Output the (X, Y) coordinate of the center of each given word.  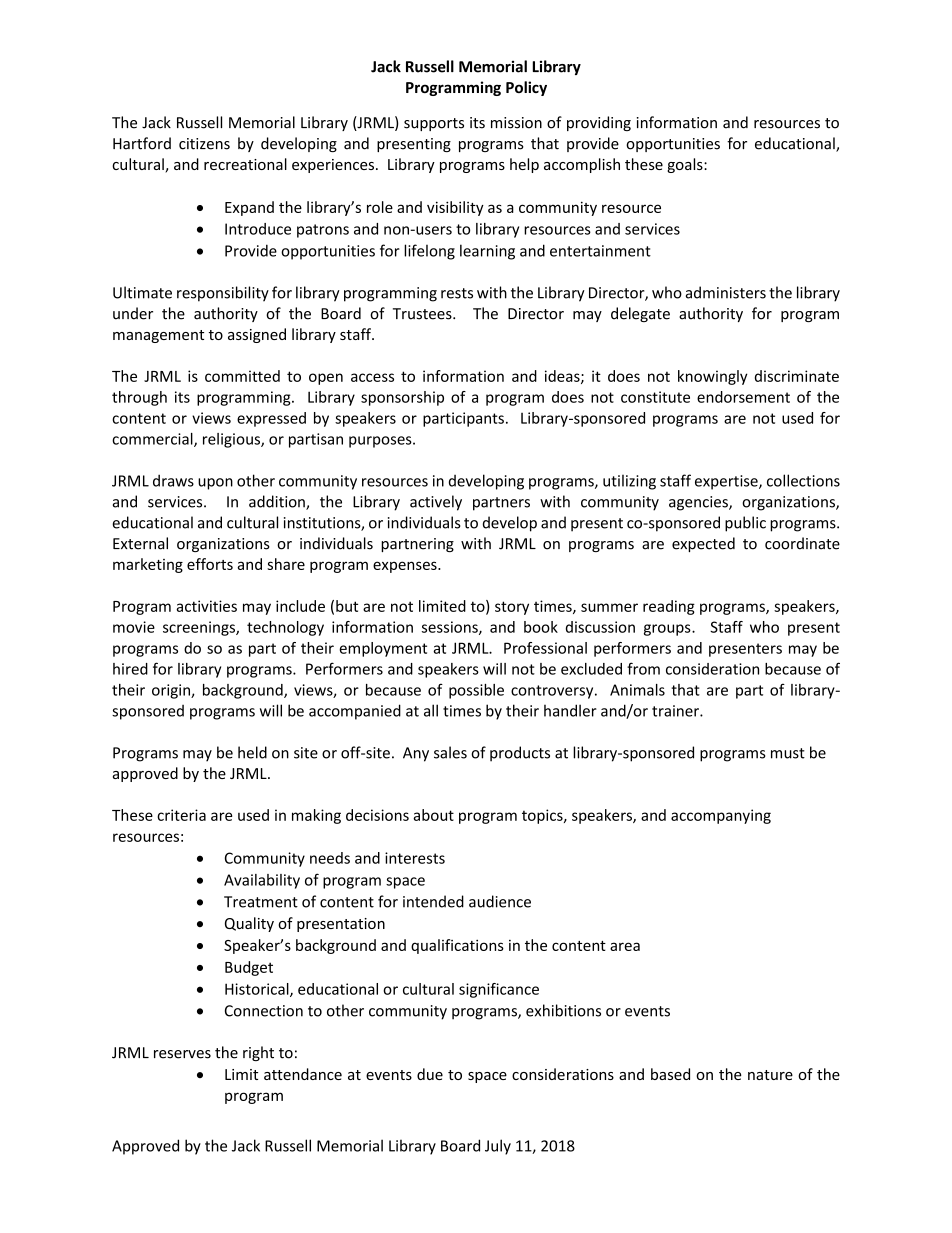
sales (450, 752)
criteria (181, 815)
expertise (727, 482)
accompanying (721, 816)
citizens (204, 144)
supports (434, 124)
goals (686, 165)
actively (436, 503)
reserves (182, 1054)
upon (215, 484)
